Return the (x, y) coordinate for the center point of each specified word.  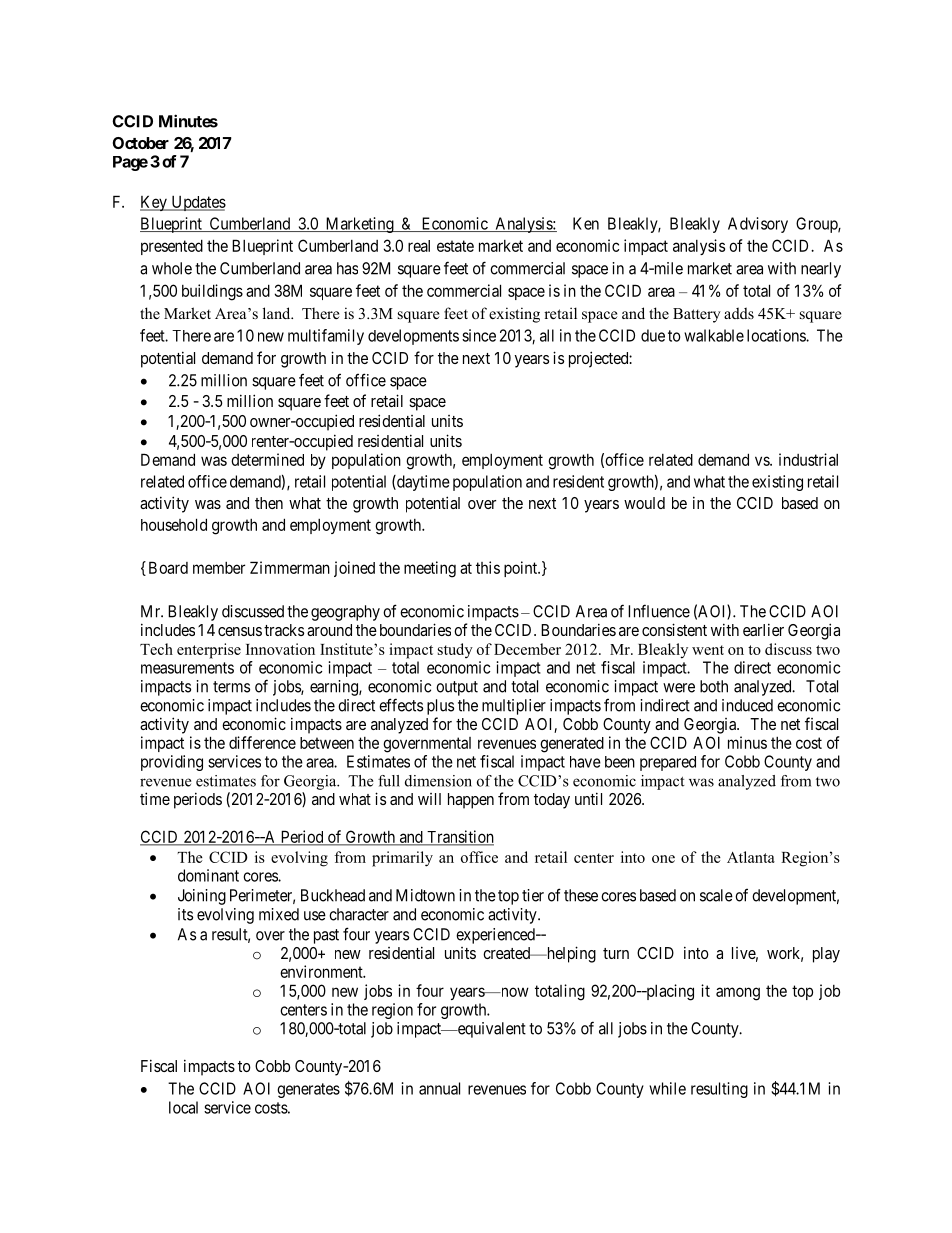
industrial (808, 459)
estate (455, 246)
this (488, 567)
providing (172, 763)
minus (747, 742)
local (183, 1107)
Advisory (758, 225)
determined (267, 459)
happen (471, 801)
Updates (197, 203)
